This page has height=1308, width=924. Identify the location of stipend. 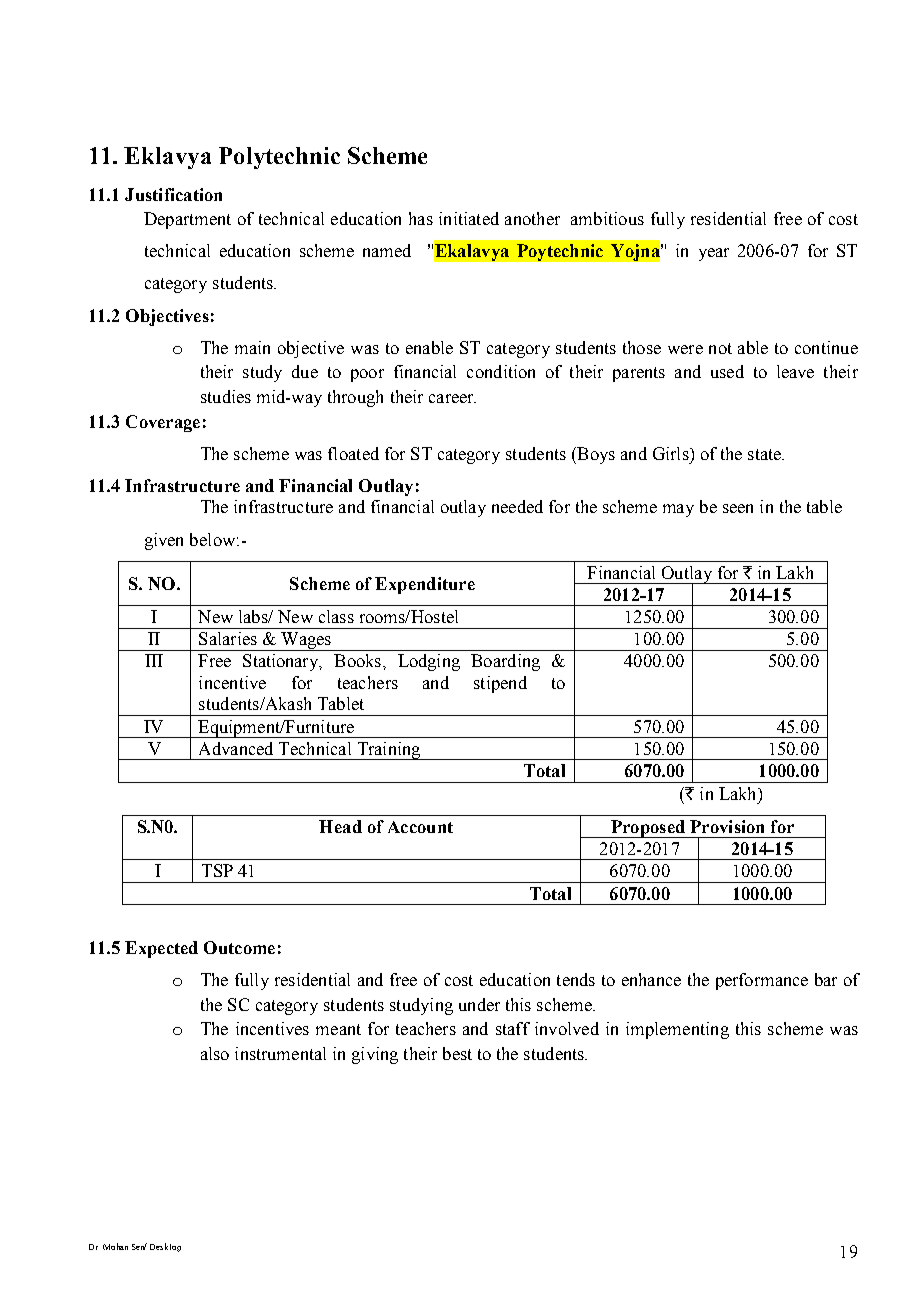
(500, 684).
